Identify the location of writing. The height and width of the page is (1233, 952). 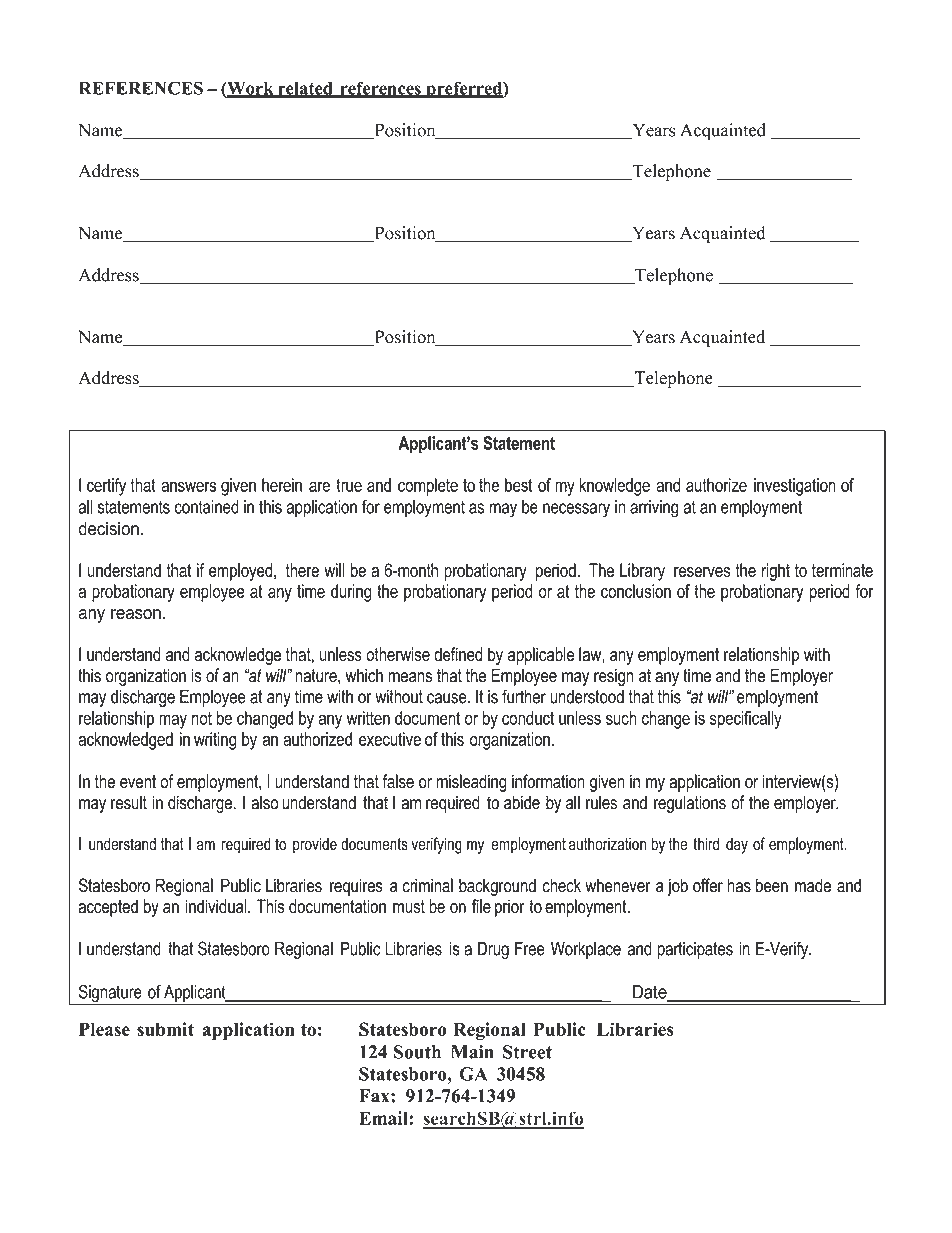
(215, 741).
